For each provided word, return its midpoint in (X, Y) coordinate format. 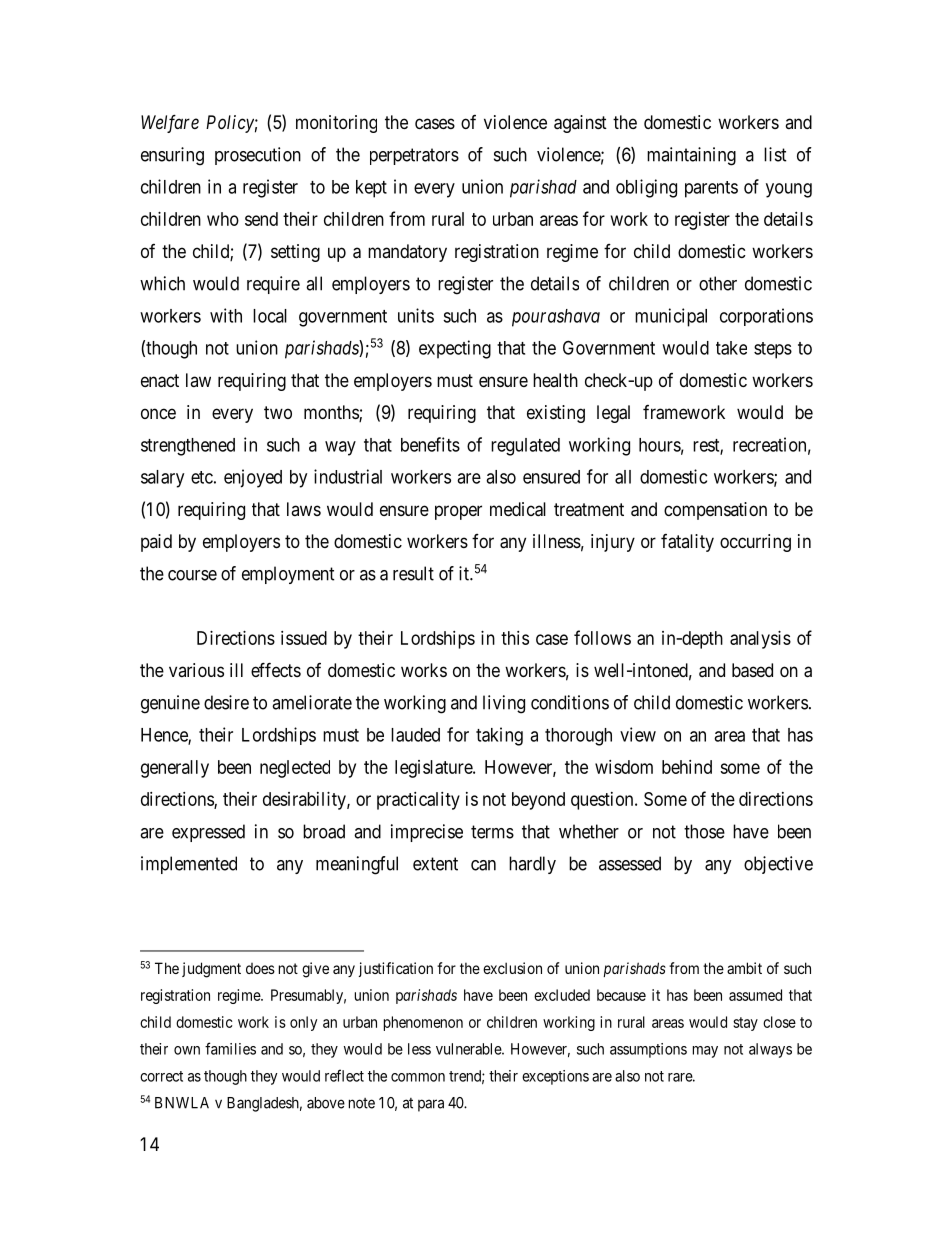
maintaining (691, 156)
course (192, 575)
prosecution (258, 156)
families (230, 1048)
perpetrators (414, 156)
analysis (760, 640)
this (515, 638)
